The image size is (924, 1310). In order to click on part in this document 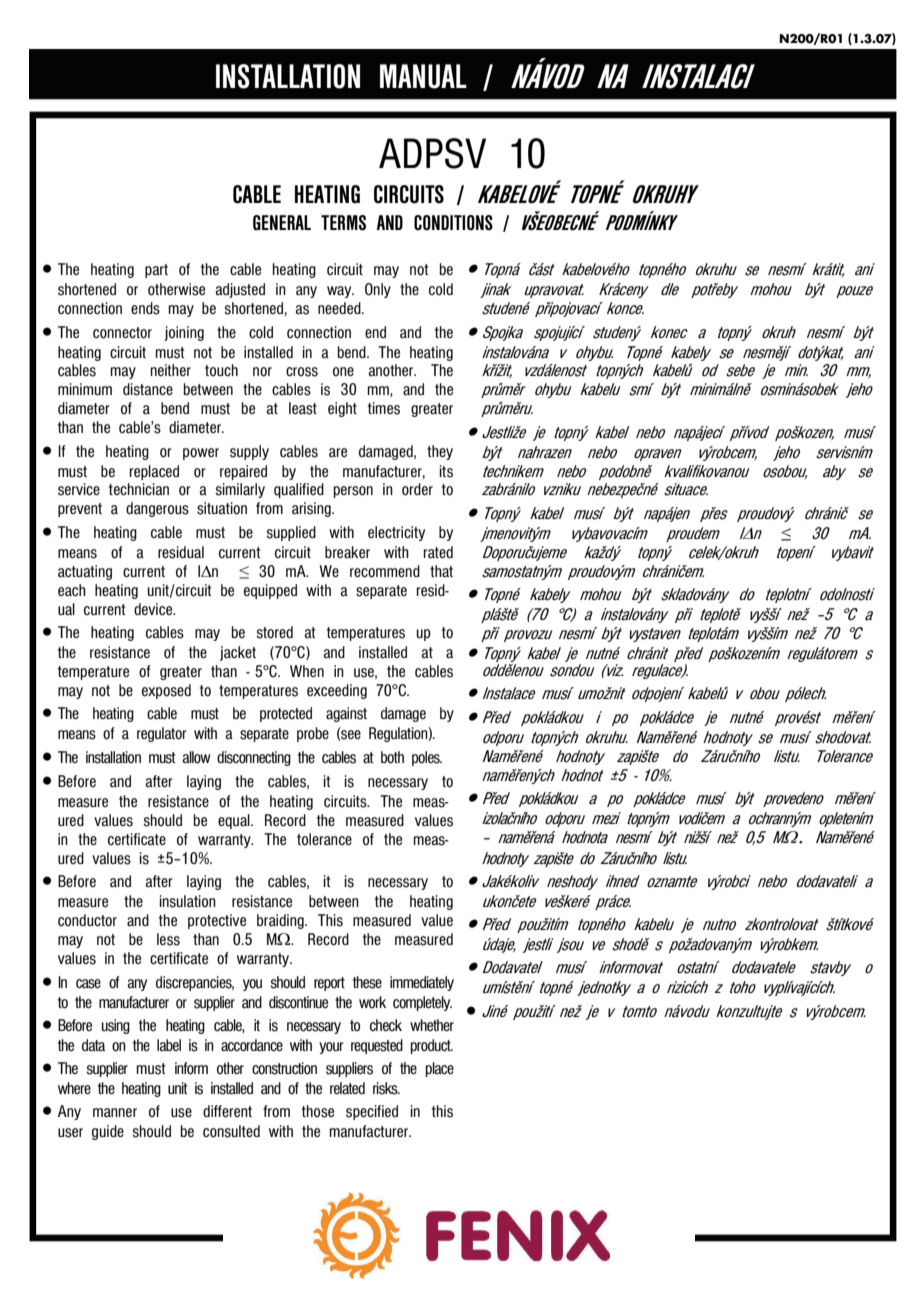, I will do `click(156, 271)`.
